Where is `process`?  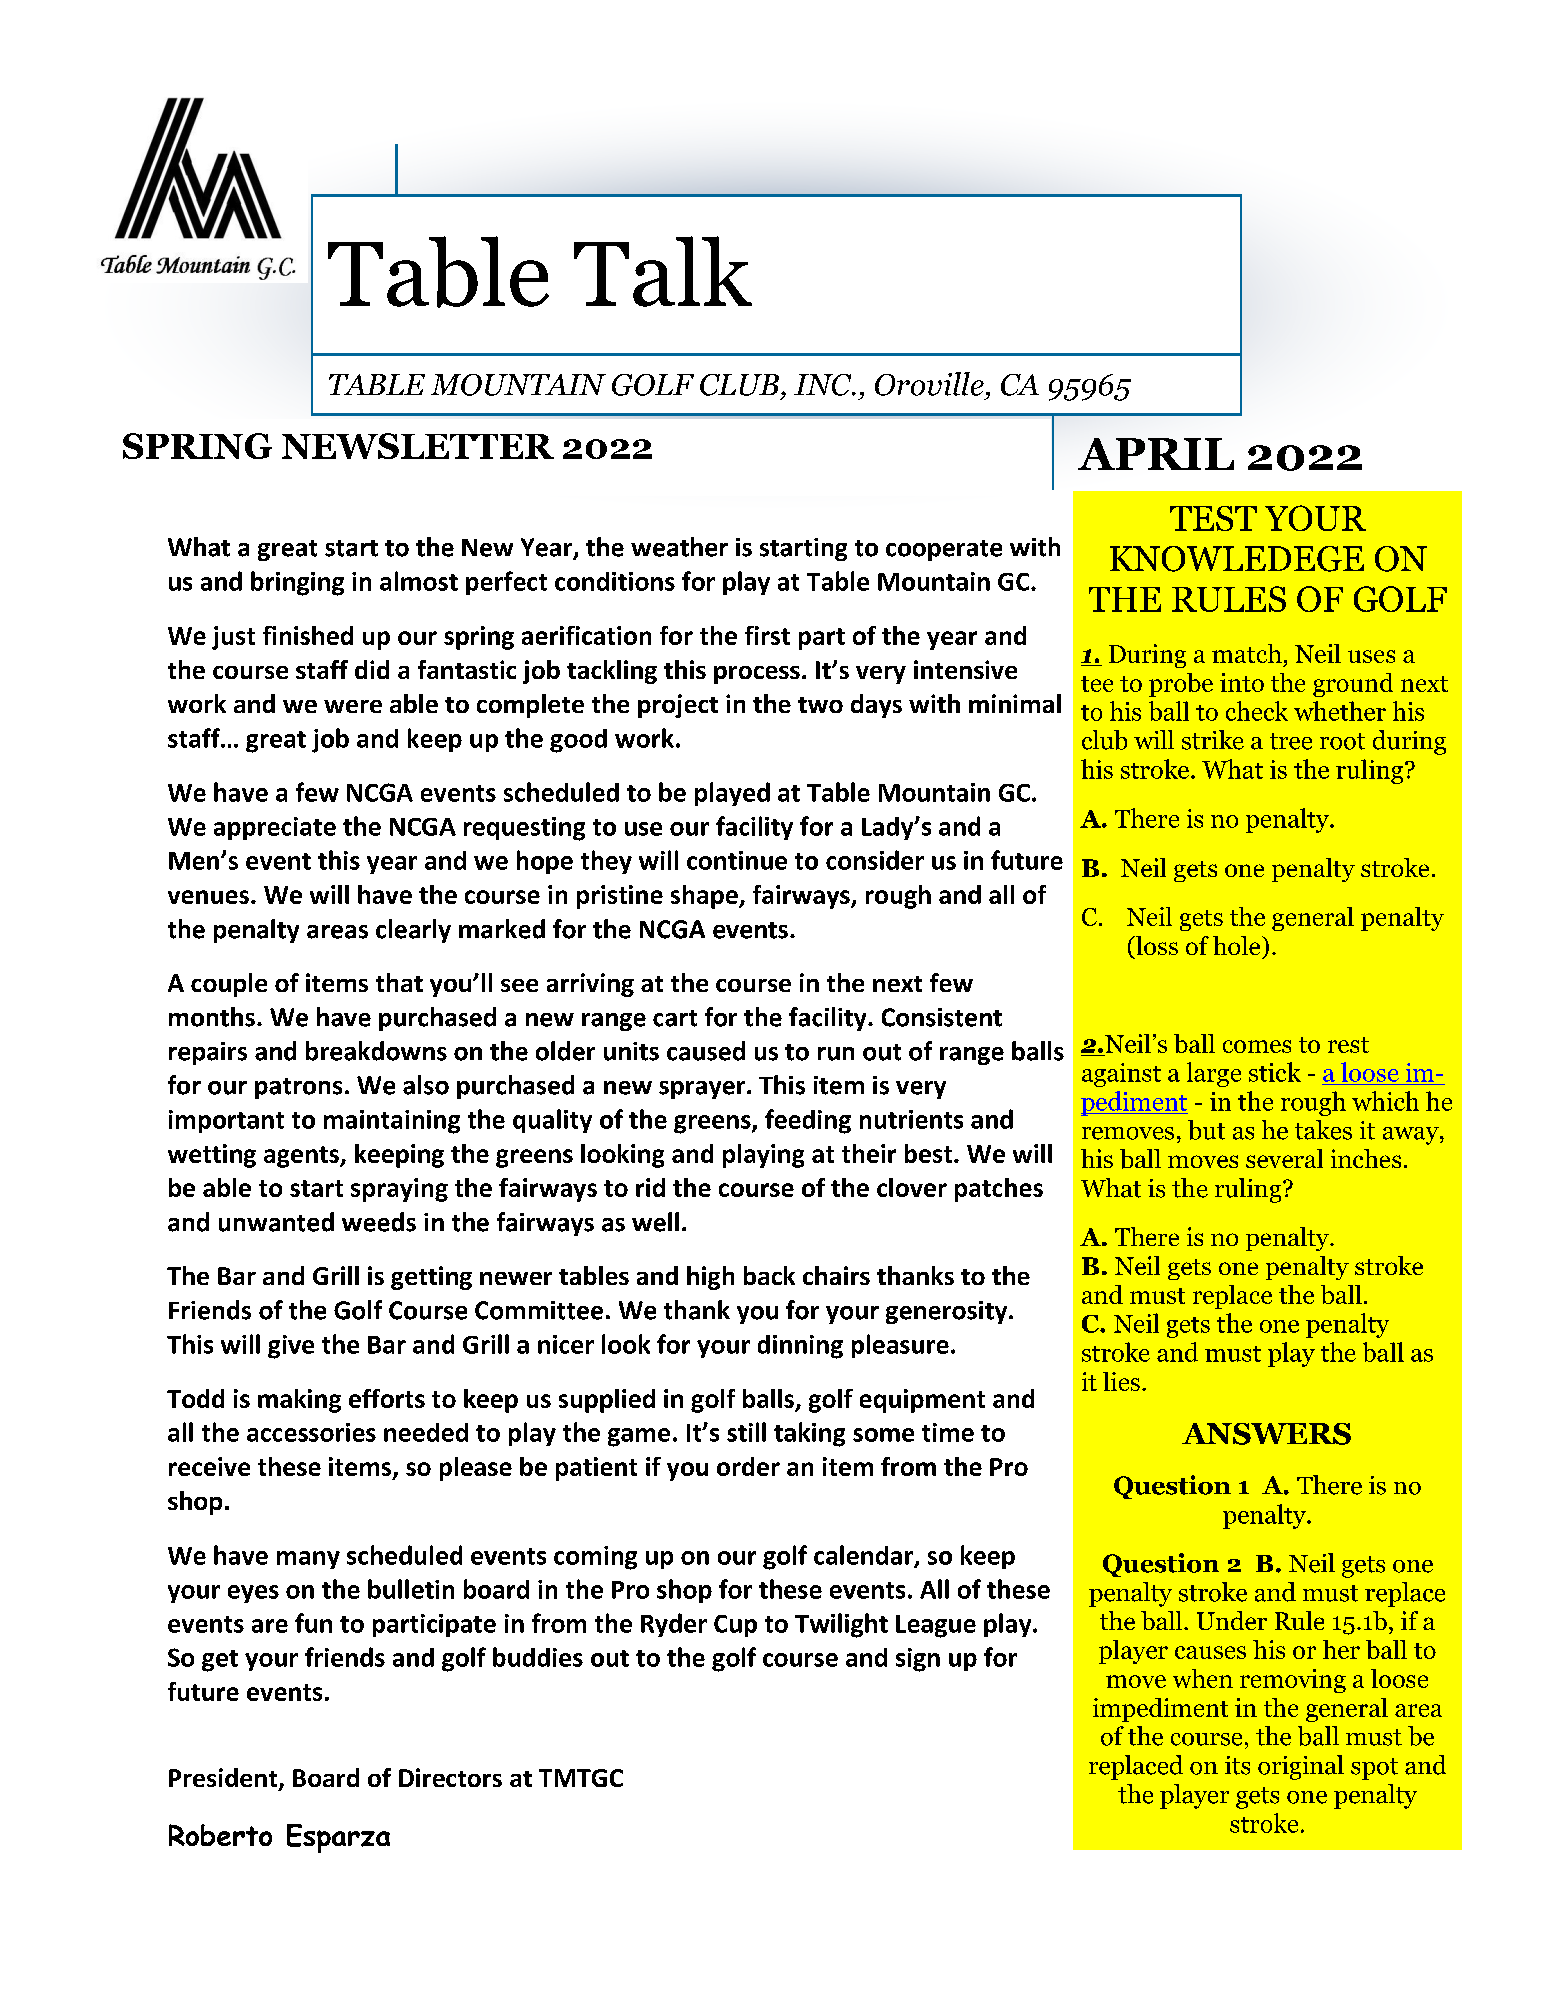
process is located at coordinates (757, 675).
